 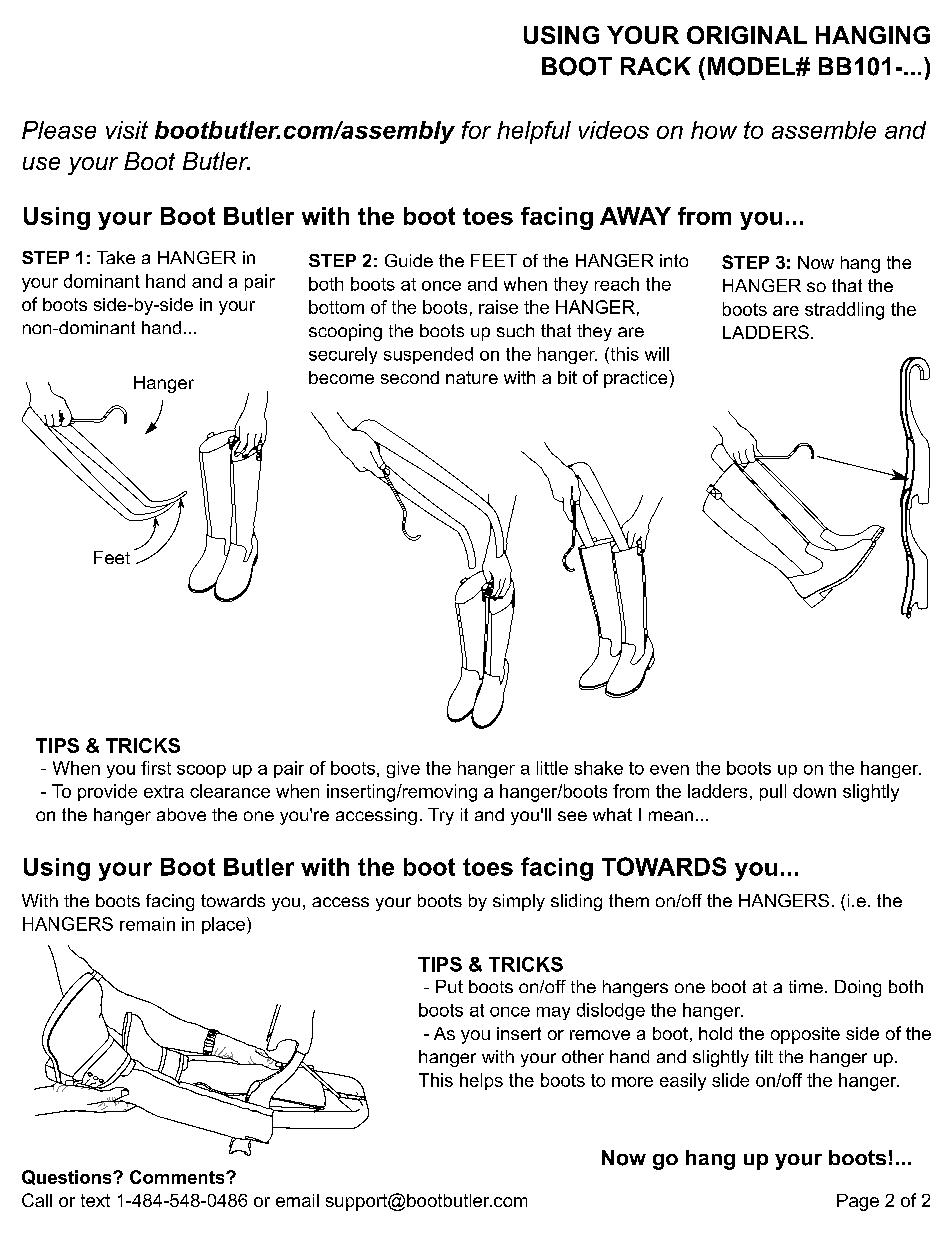 I want to click on Comments, so click(x=178, y=1177).
